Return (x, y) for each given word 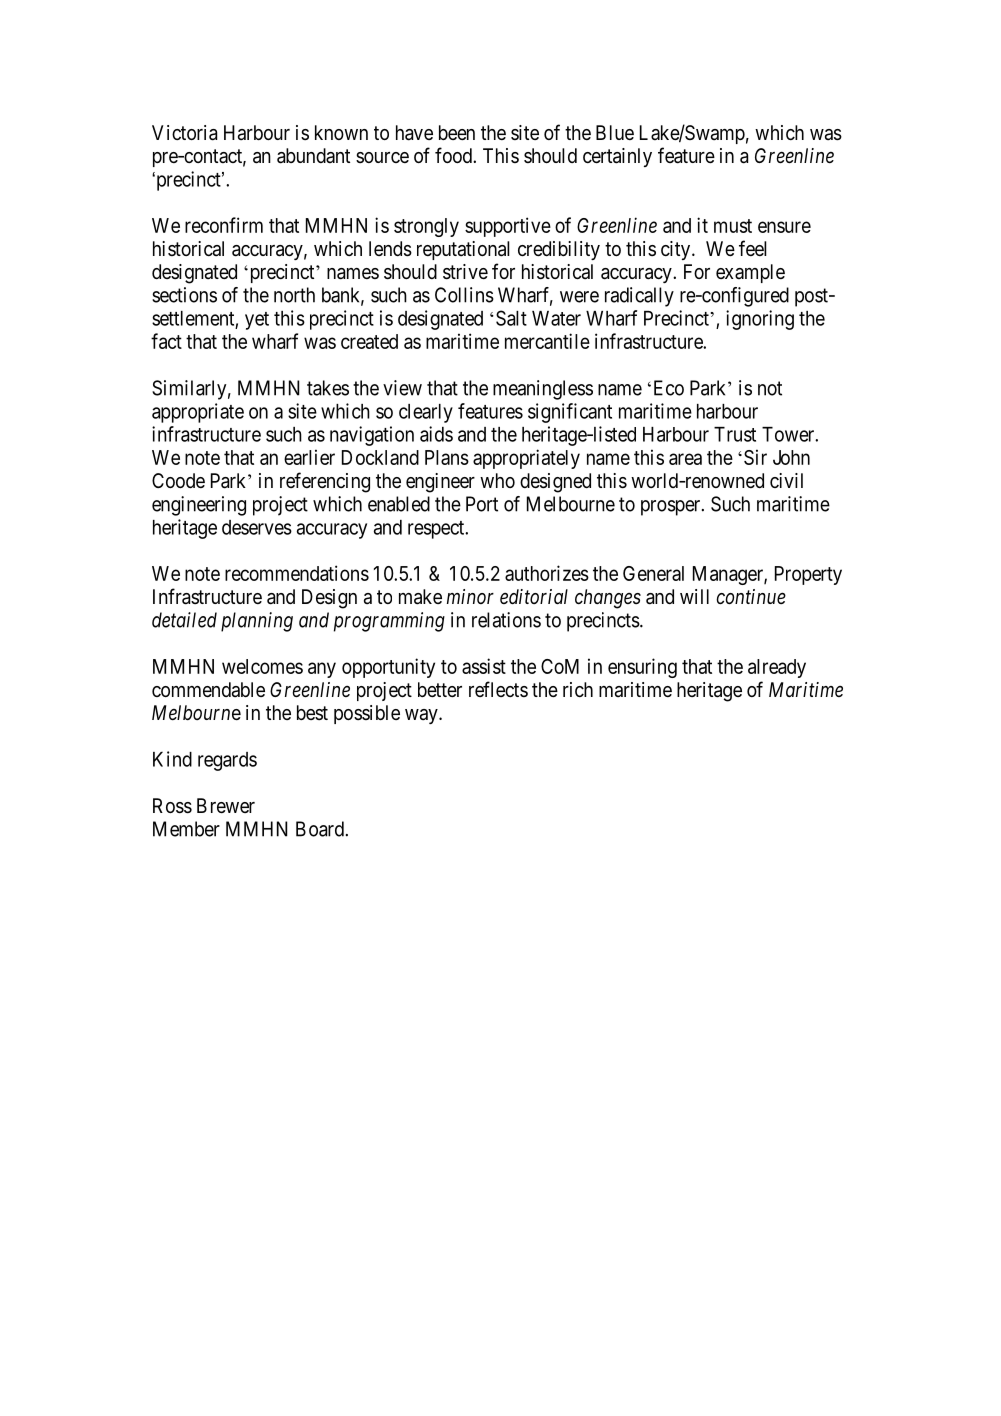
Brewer (226, 805)
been (457, 132)
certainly (617, 157)
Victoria (184, 133)
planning (257, 622)
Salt (511, 318)
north (294, 295)
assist (484, 666)
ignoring (760, 320)
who (497, 480)
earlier (309, 457)
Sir (755, 457)
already (777, 668)
